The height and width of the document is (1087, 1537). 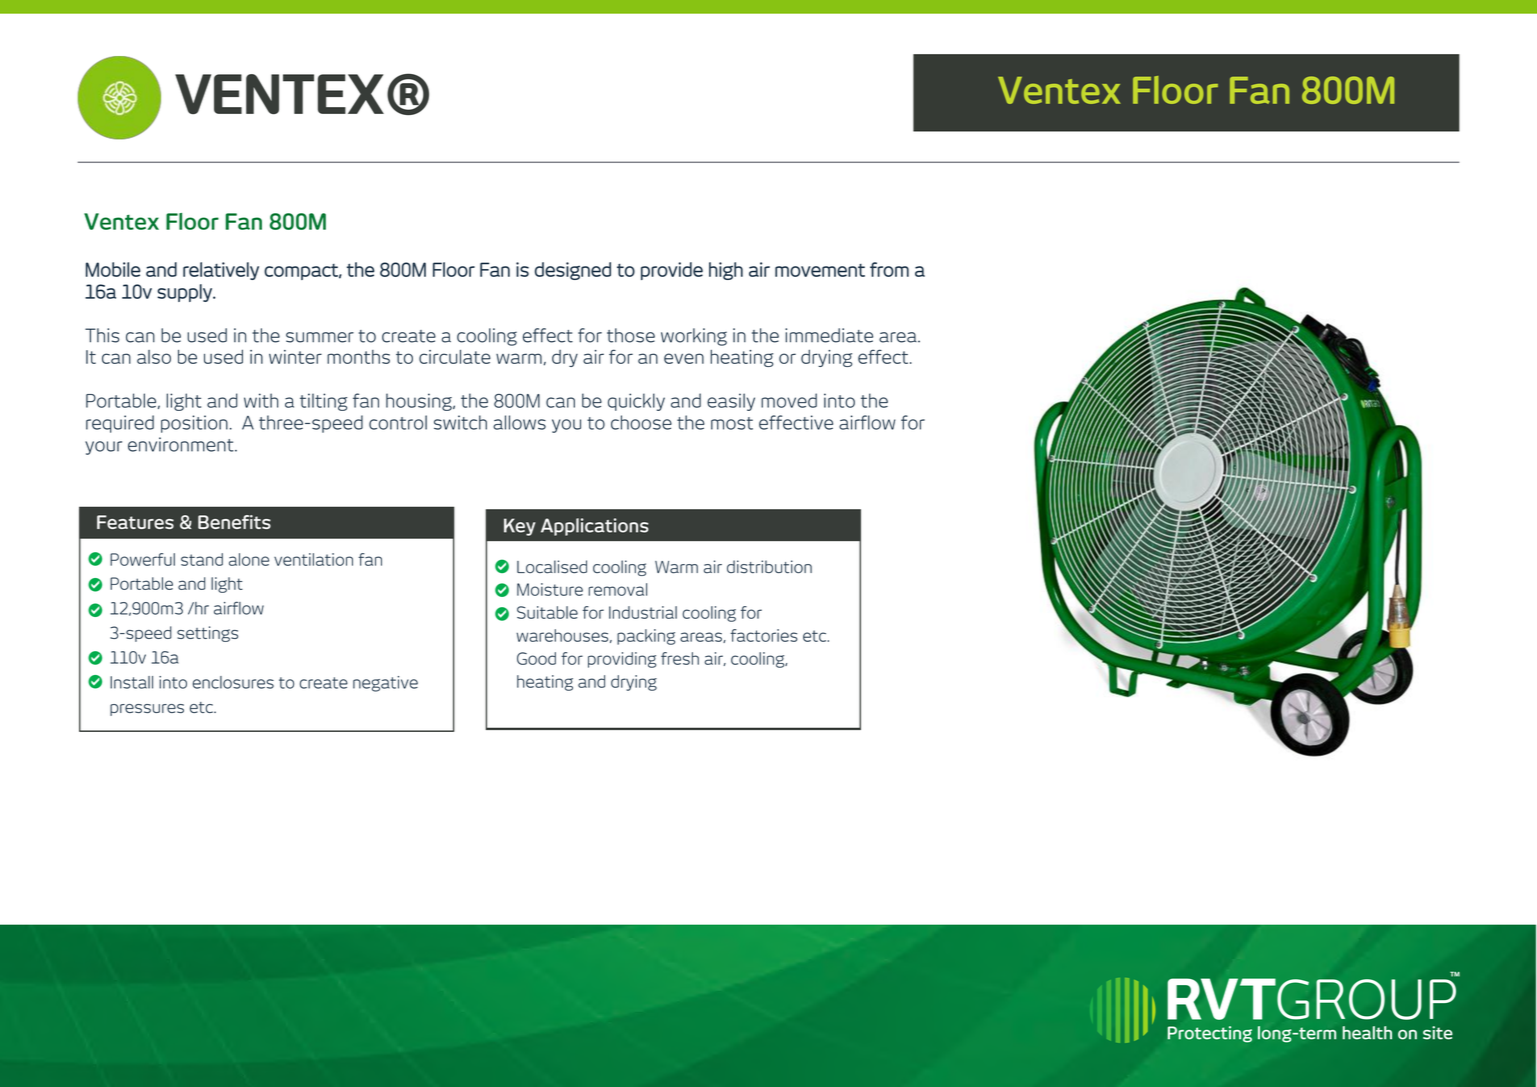 What do you see at coordinates (519, 422) in the document?
I see `allows` at bounding box center [519, 422].
